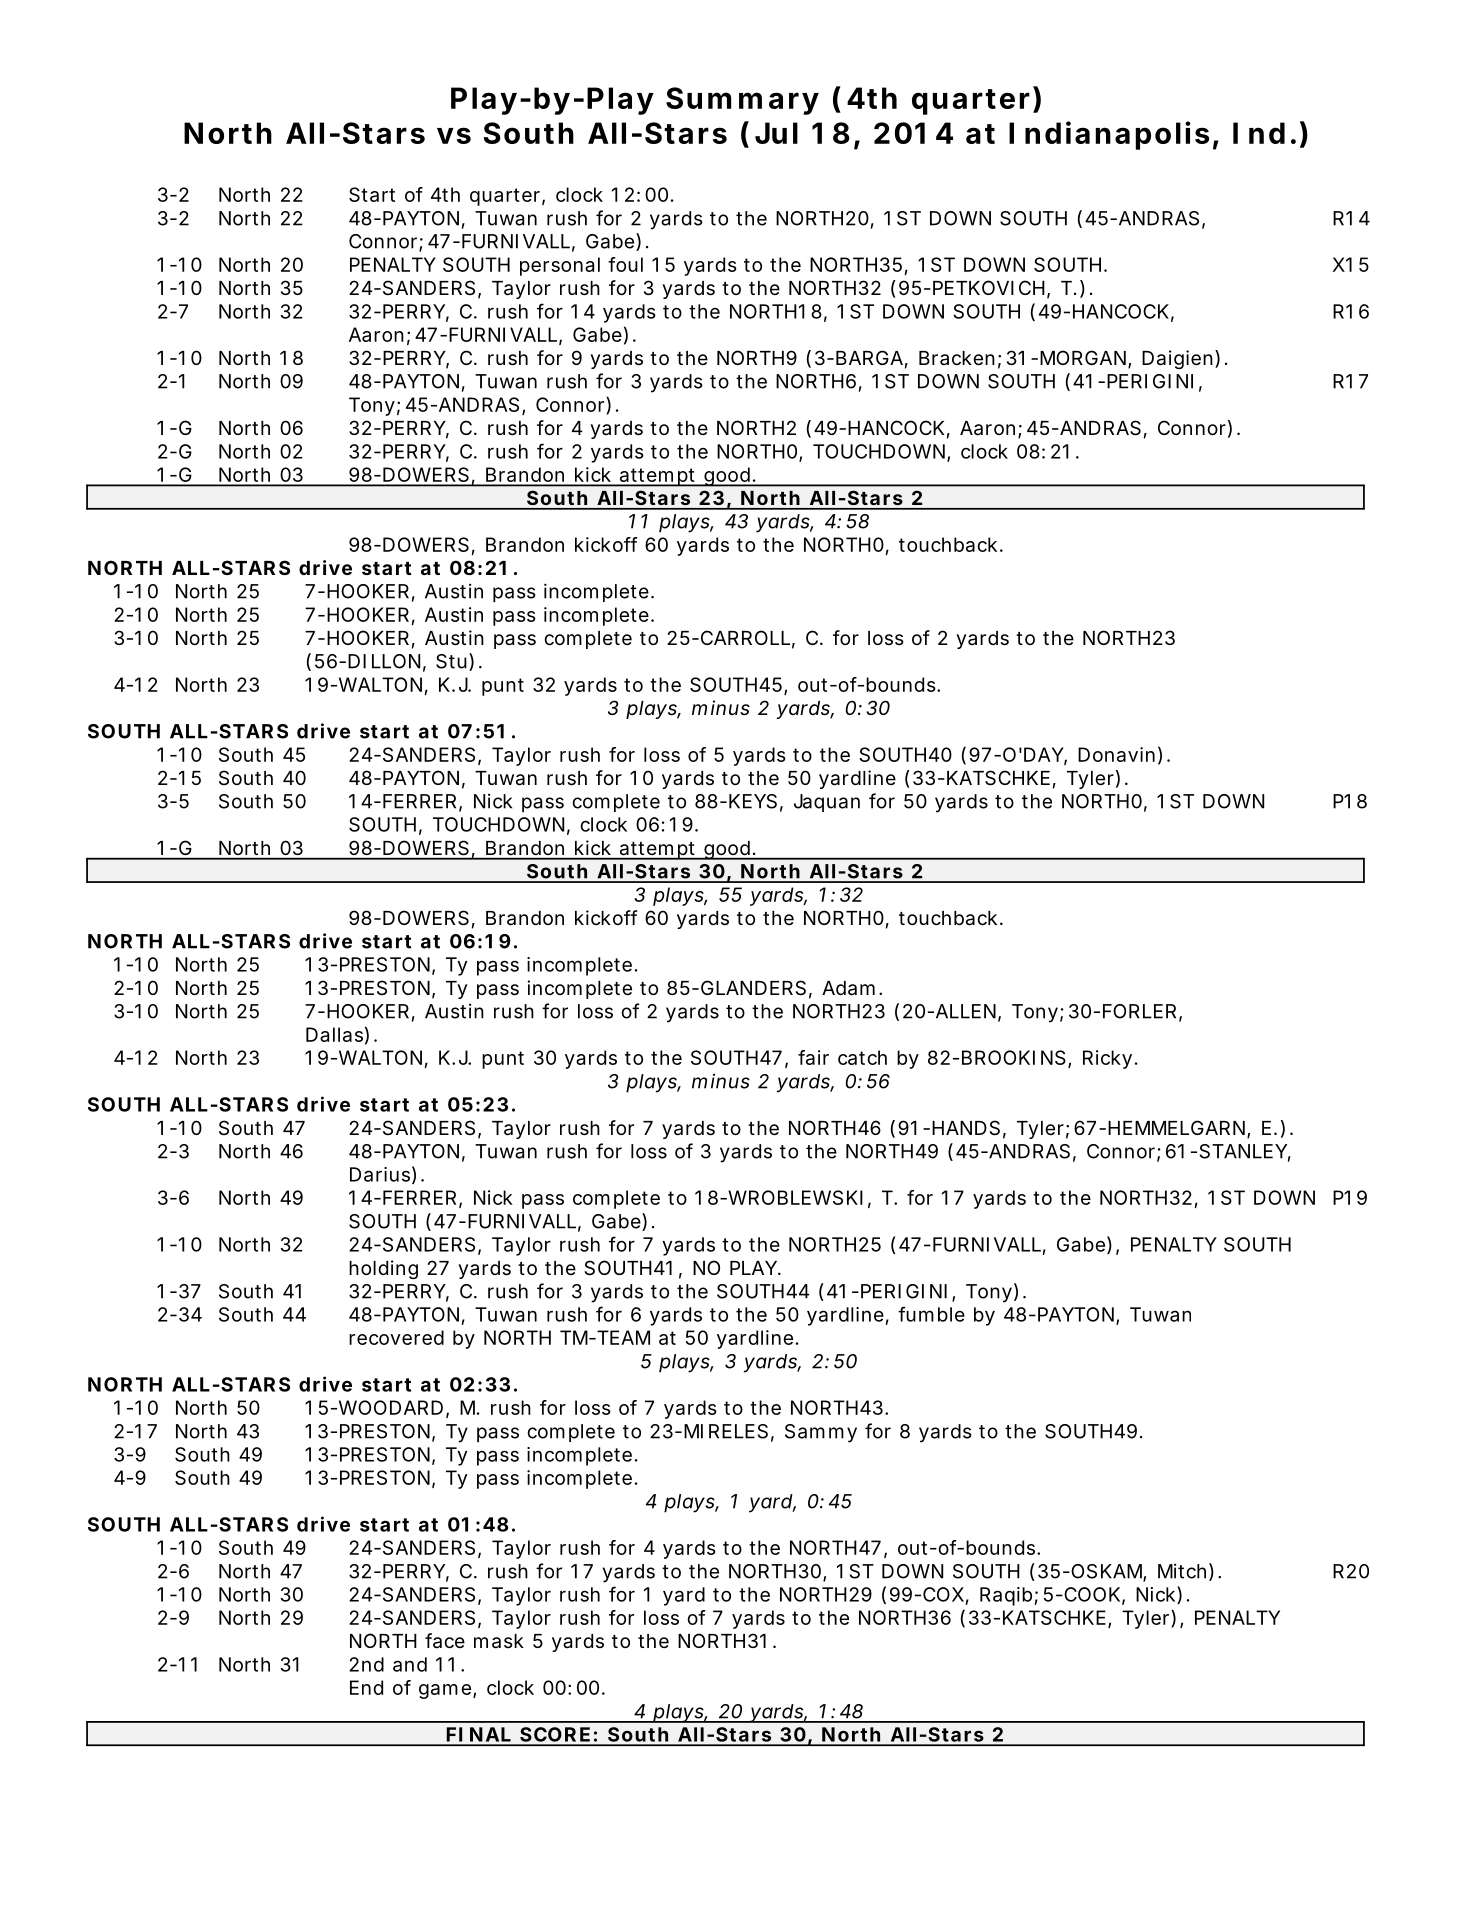 The width and height of the page is (1480, 1915). I want to click on personal, so click(560, 266).
